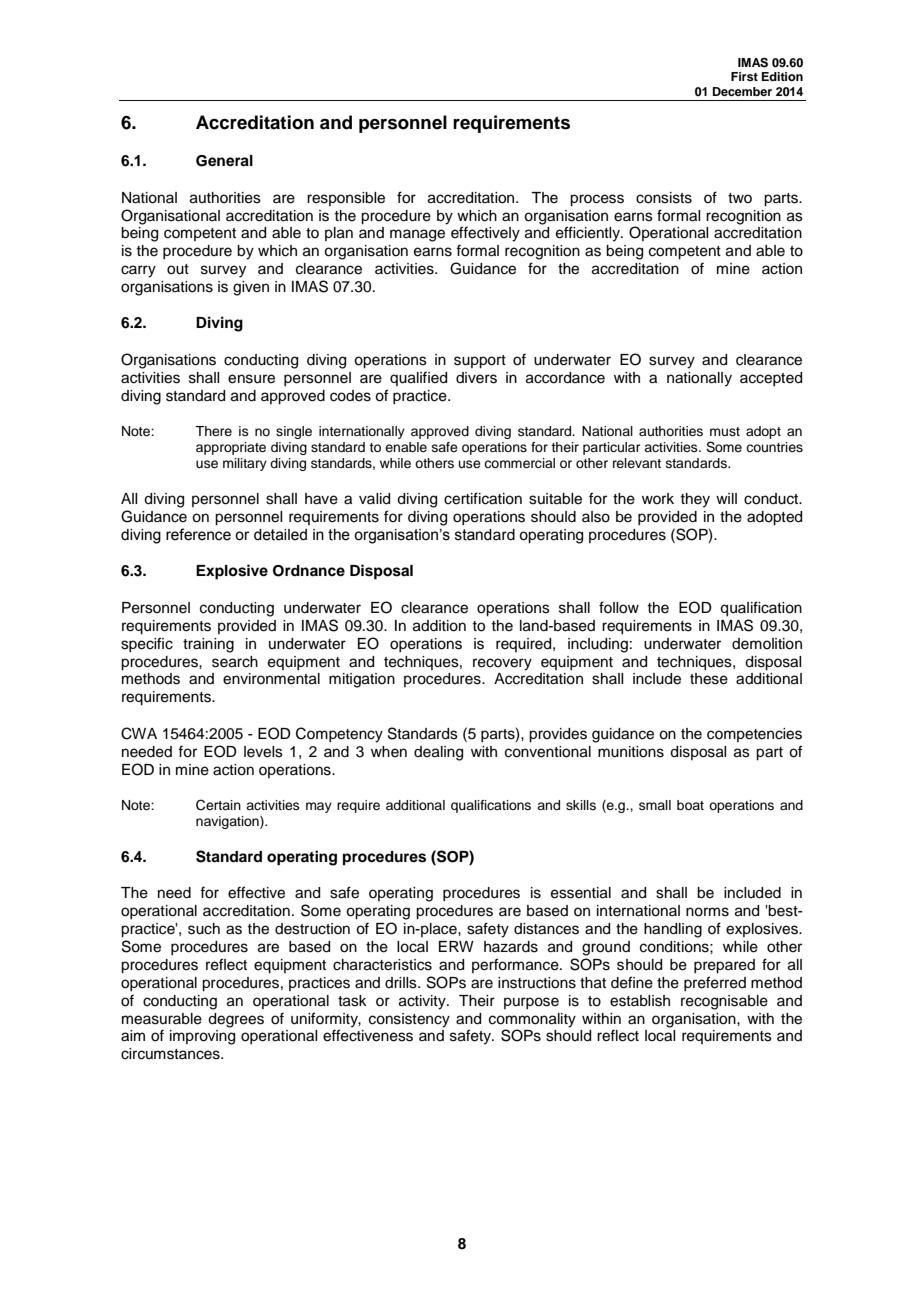  I want to click on preferred, so click(715, 983).
